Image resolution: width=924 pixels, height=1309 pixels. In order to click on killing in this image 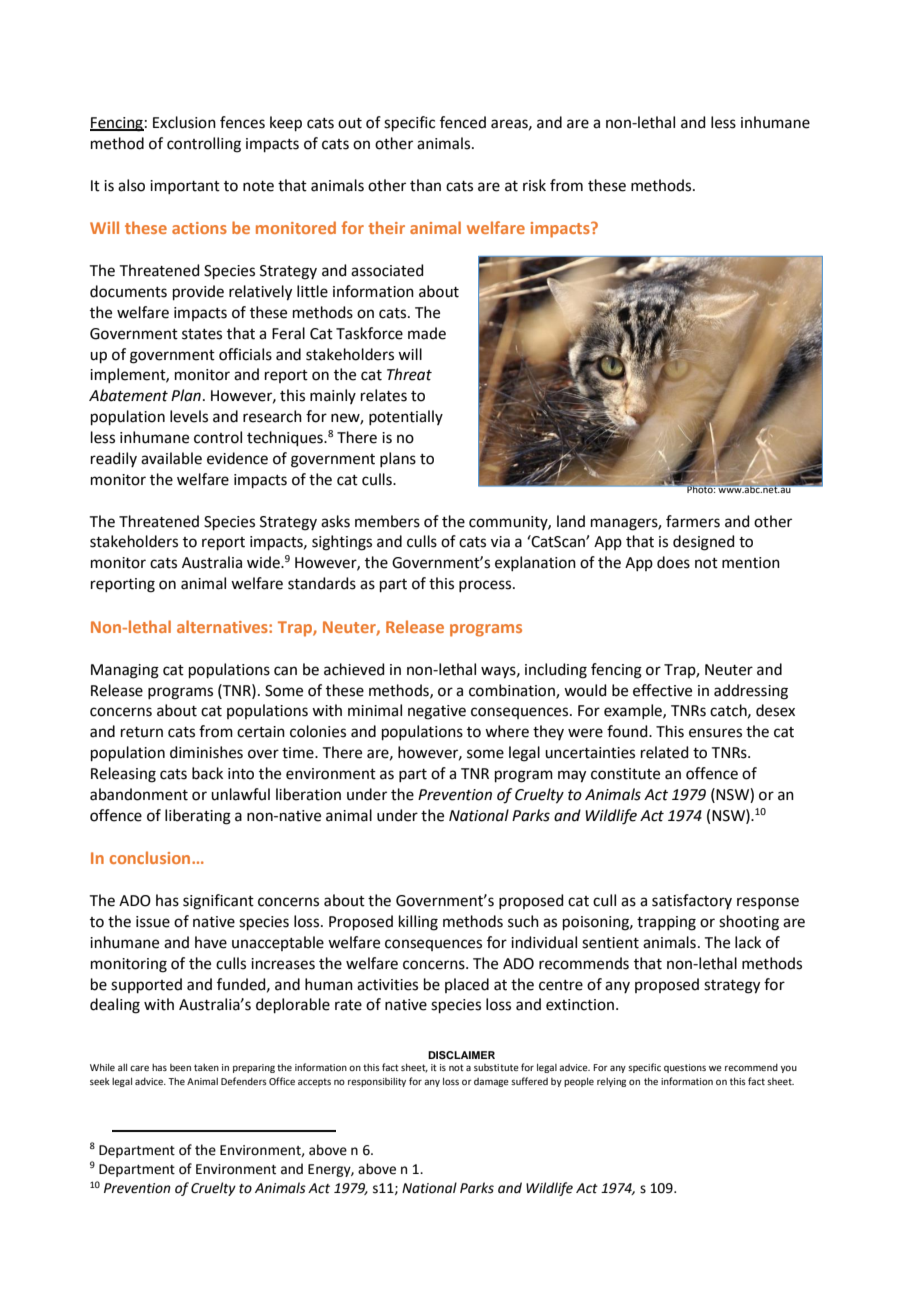, I will do `click(418, 923)`.
